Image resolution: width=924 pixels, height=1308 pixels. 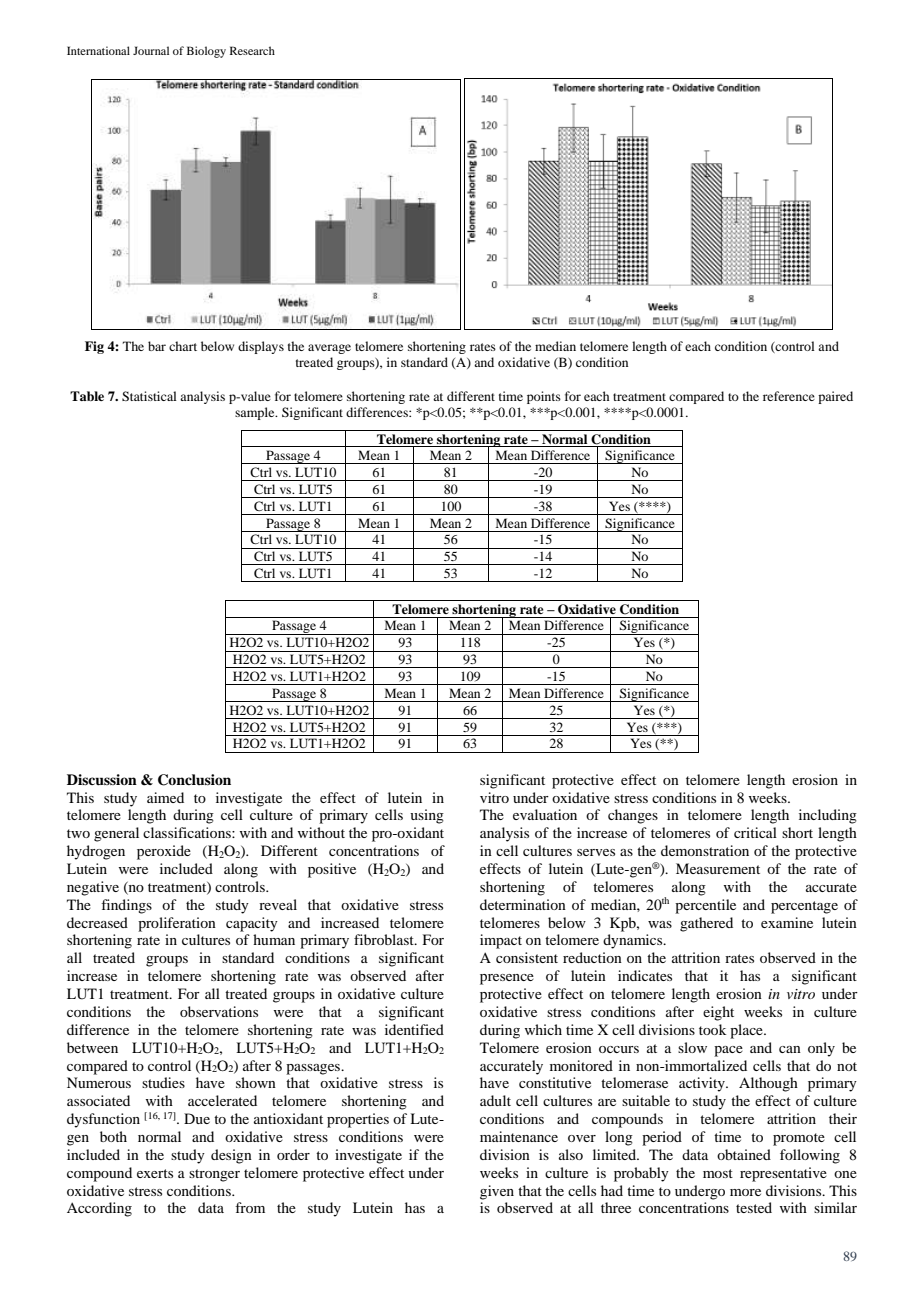 I want to click on points, so click(x=544, y=397).
